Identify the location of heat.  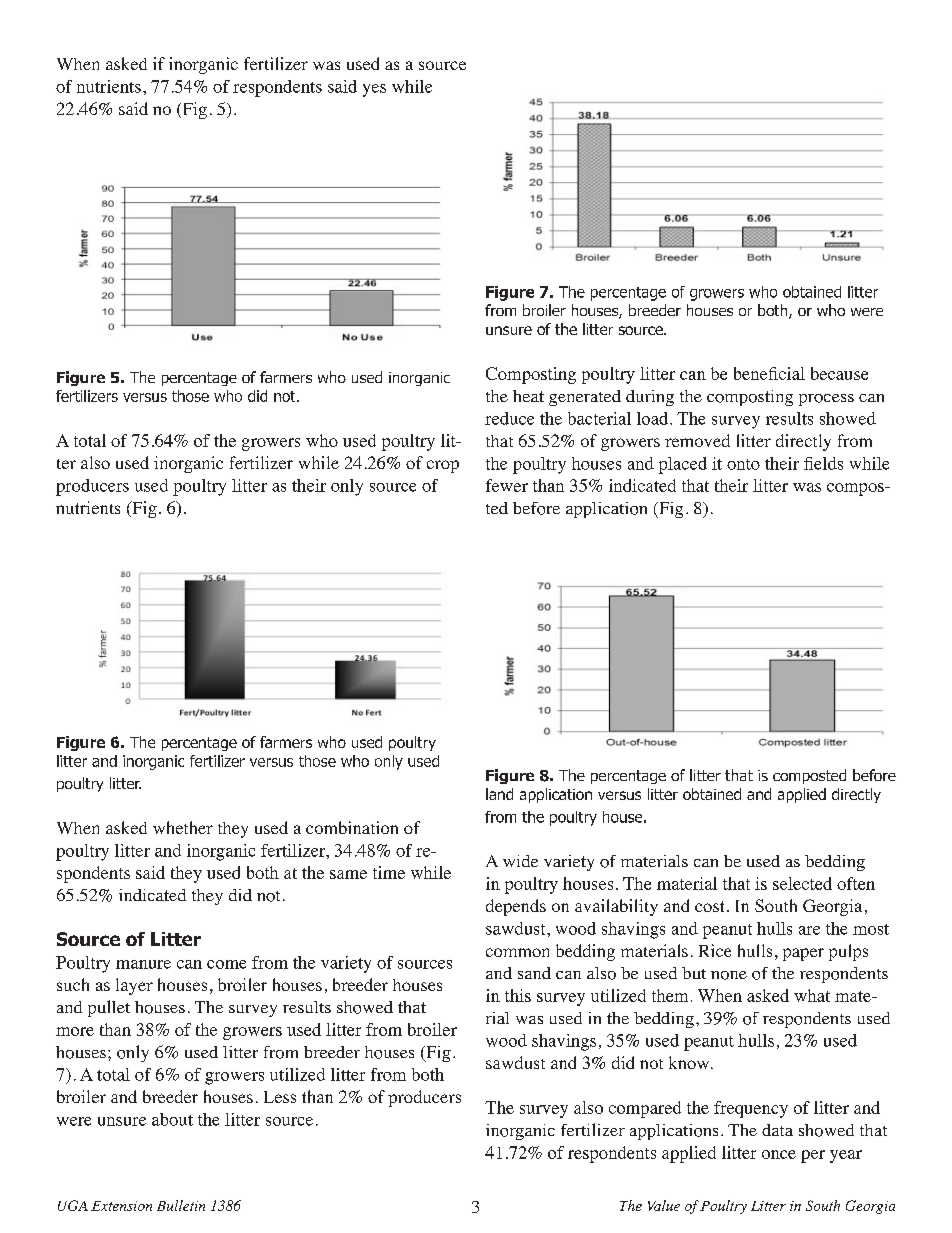
(528, 396).
